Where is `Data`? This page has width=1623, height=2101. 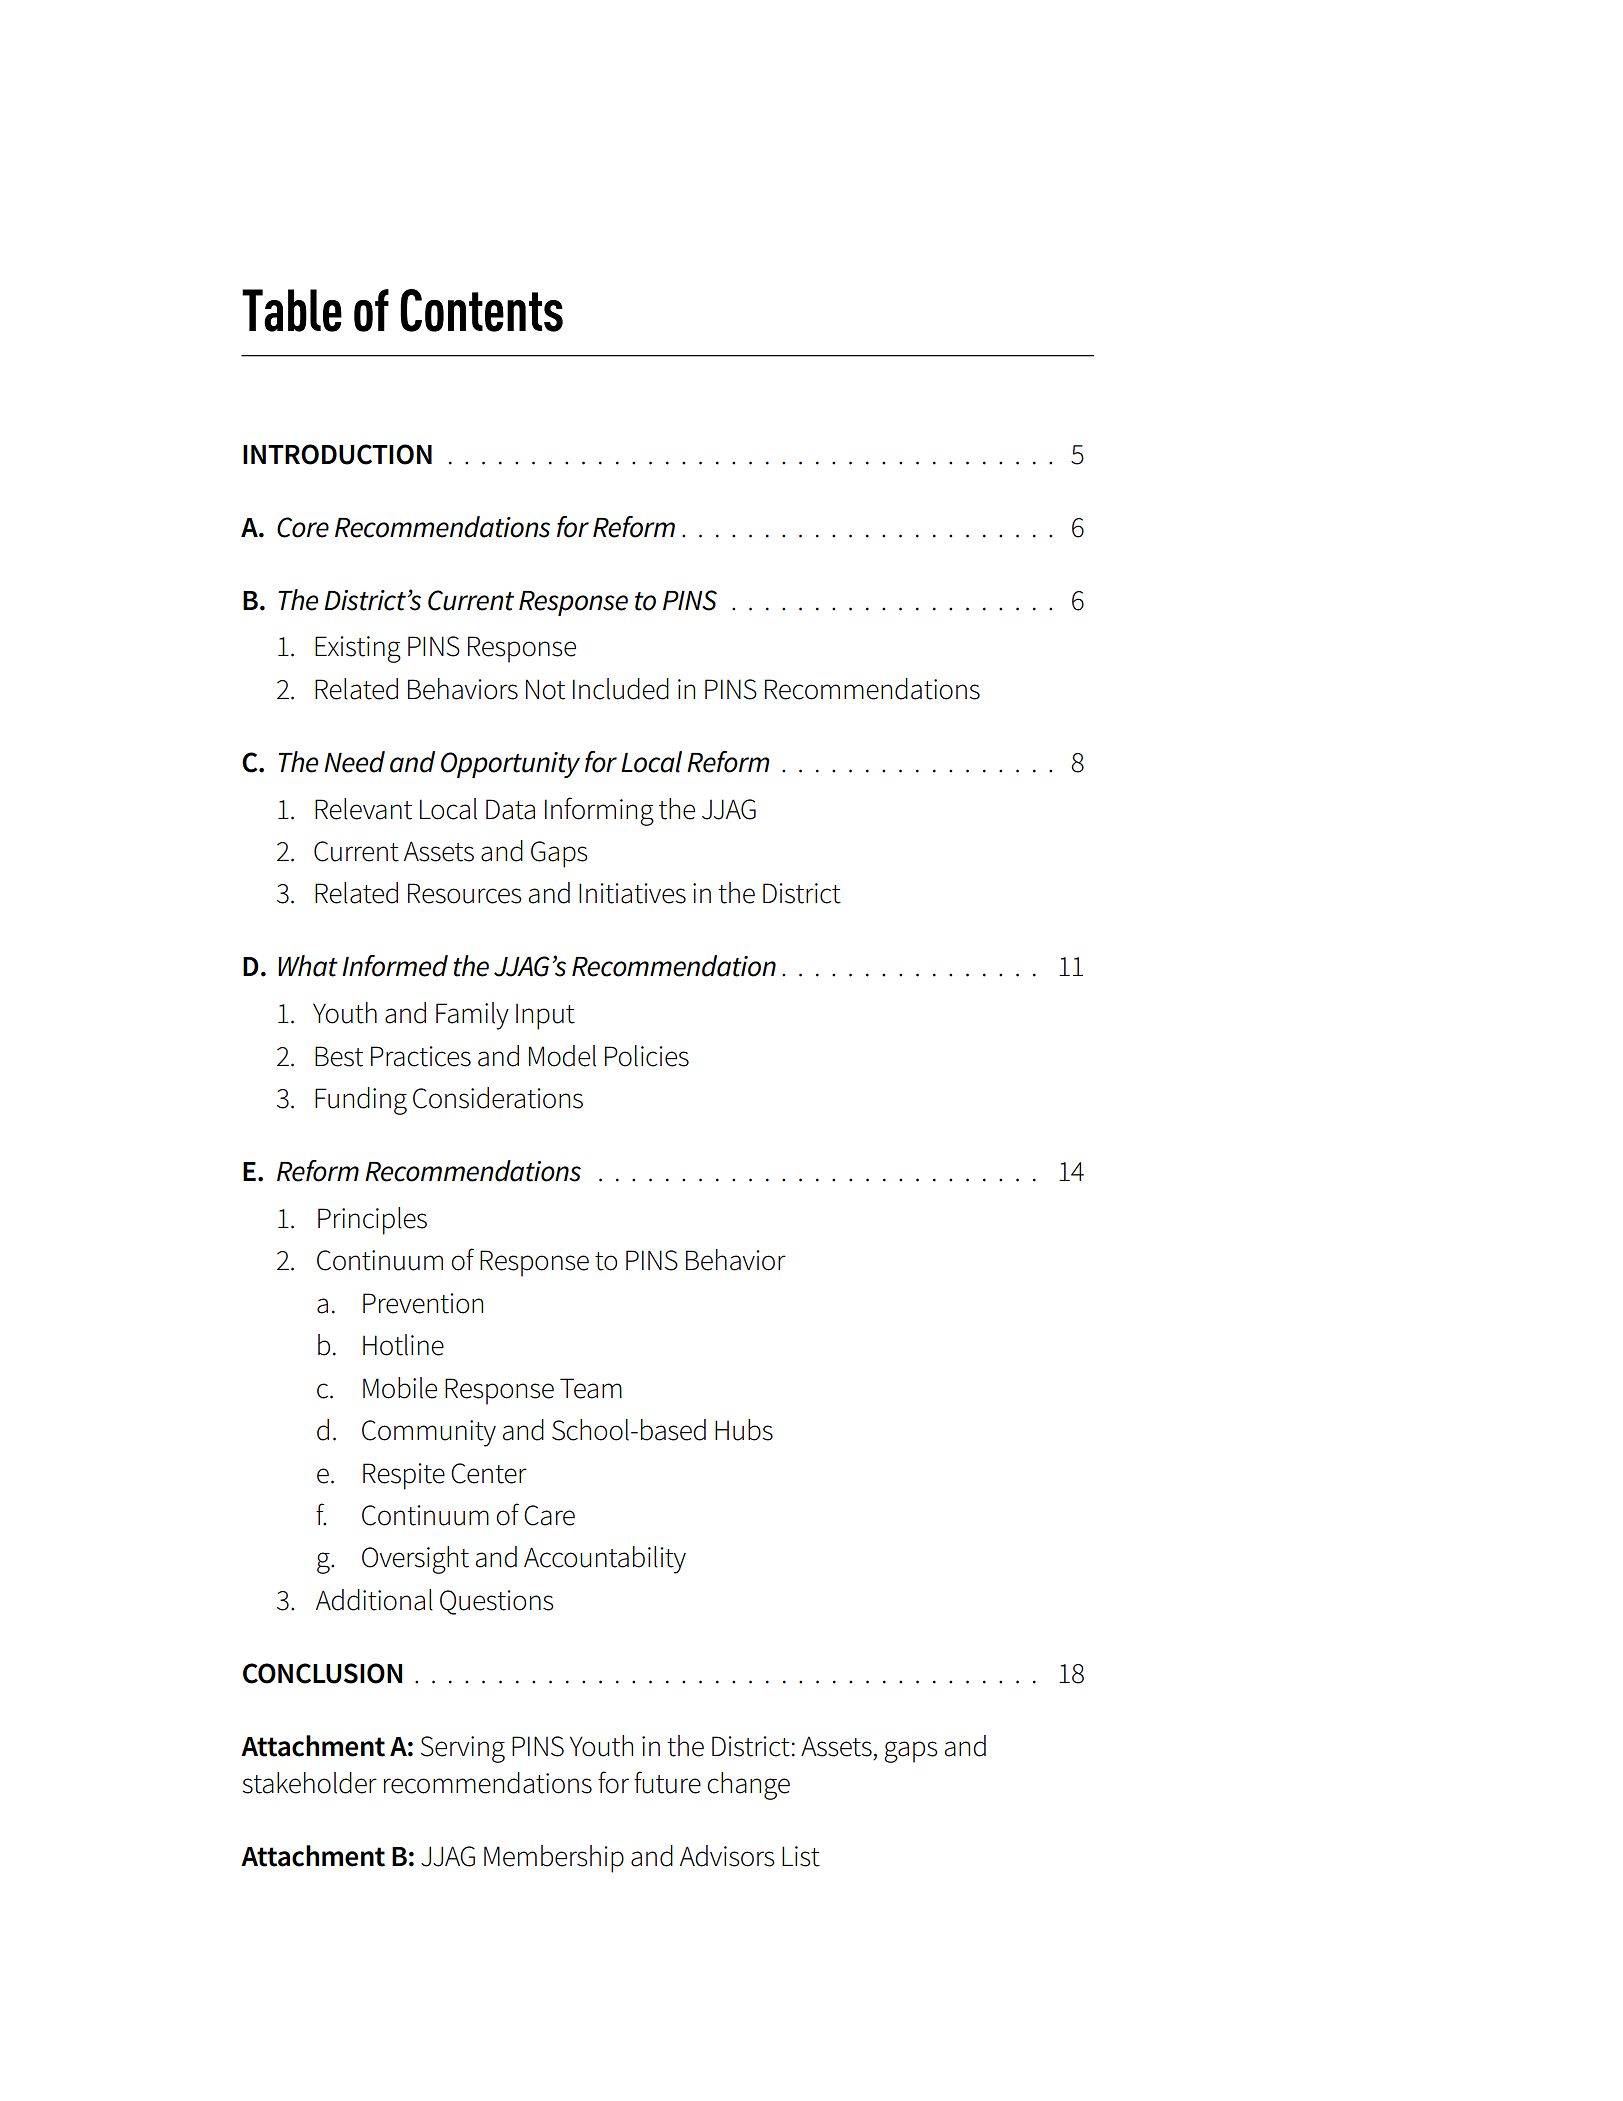
Data is located at coordinates (510, 809).
